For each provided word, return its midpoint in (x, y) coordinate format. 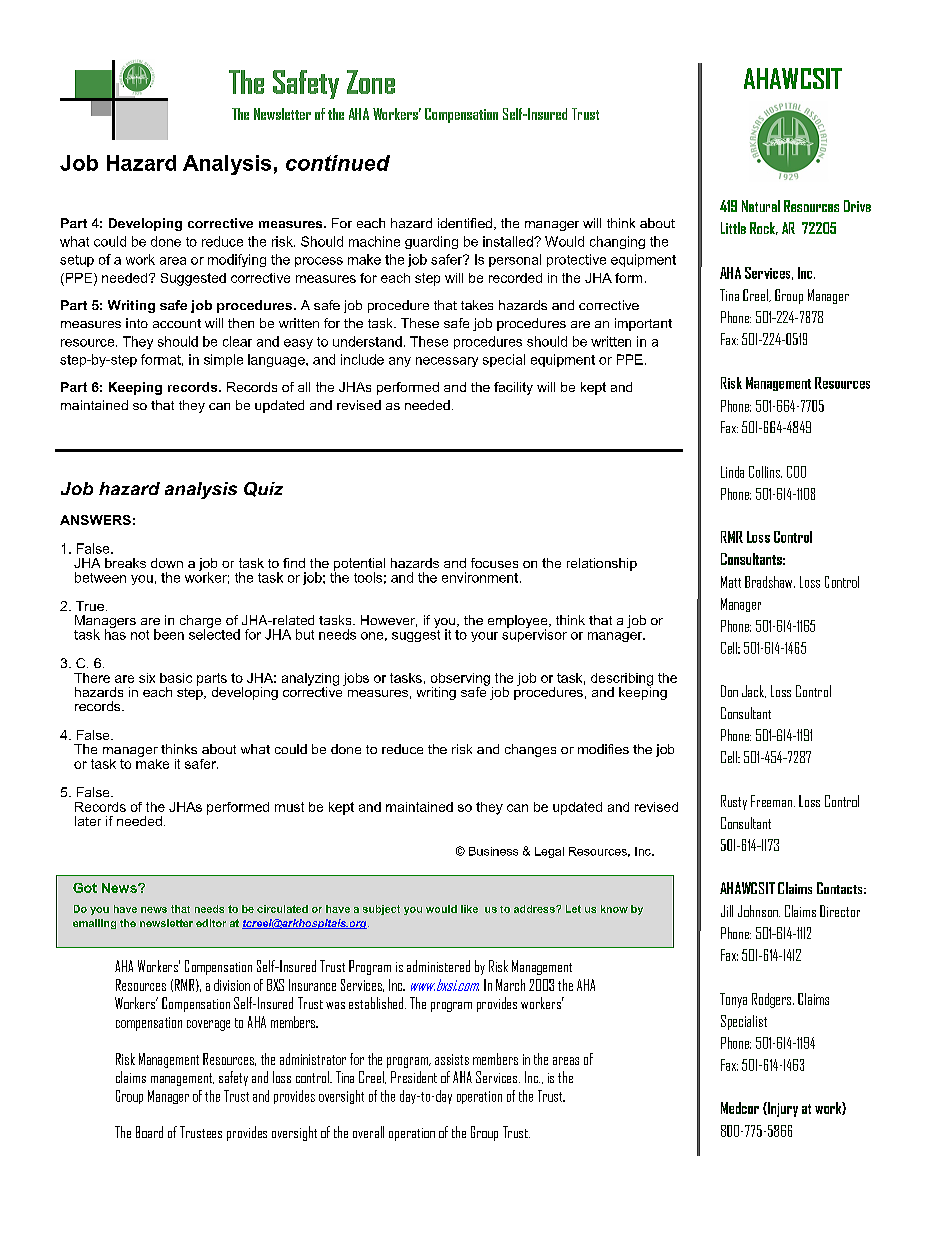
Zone (371, 82)
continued (338, 163)
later (88, 821)
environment (481, 577)
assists (452, 1059)
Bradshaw (770, 582)
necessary (447, 362)
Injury (782, 1109)
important (643, 324)
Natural (761, 206)
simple (223, 360)
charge (202, 623)
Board (149, 1132)
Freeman (773, 801)
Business (493, 851)
